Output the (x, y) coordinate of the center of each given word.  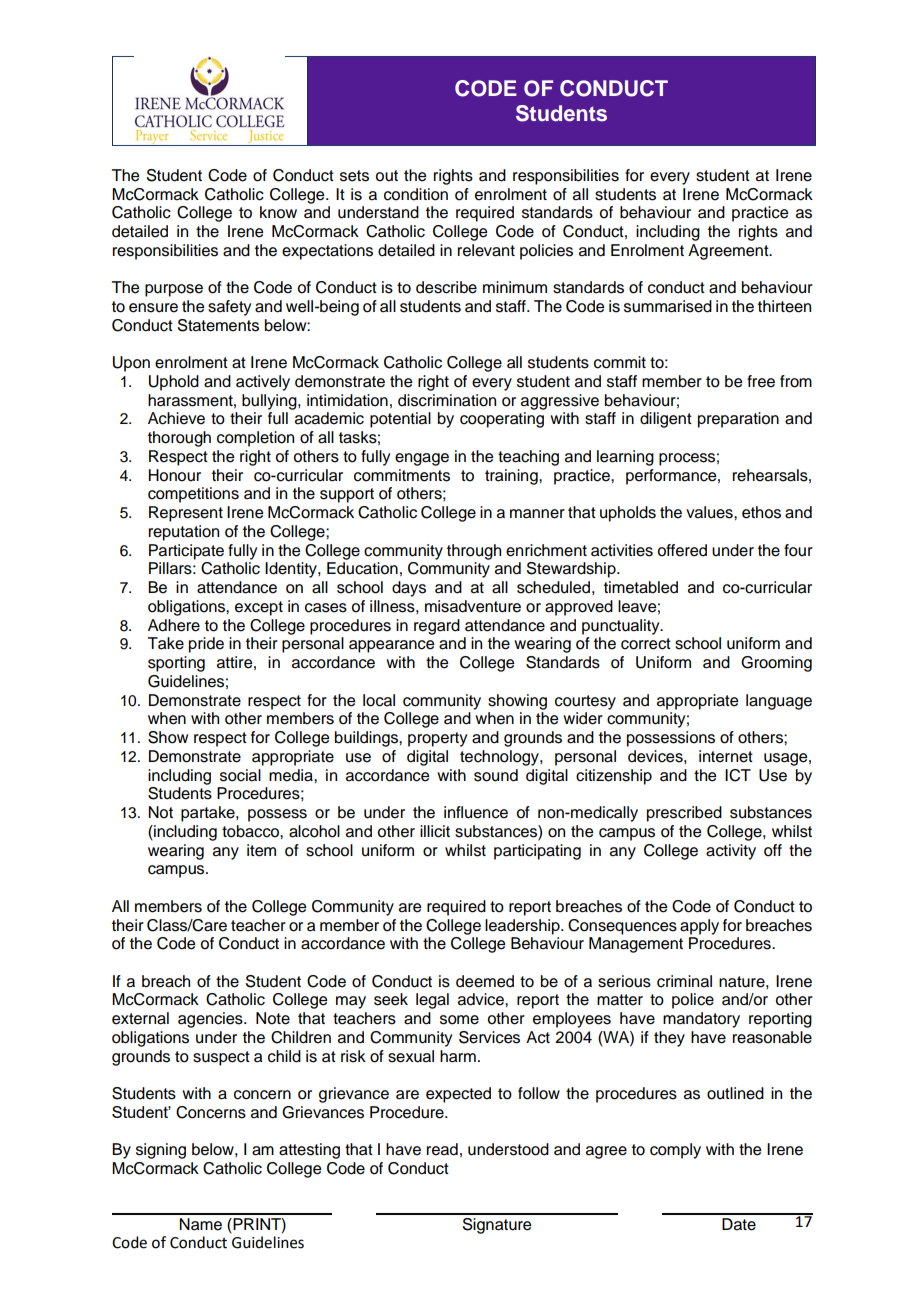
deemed (485, 981)
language (779, 702)
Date (739, 1224)
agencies (211, 1020)
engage (422, 459)
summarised (668, 306)
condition (416, 194)
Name (200, 1224)
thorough (179, 439)
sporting (176, 664)
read (442, 1149)
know (278, 212)
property (437, 739)
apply (699, 927)
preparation (738, 420)
